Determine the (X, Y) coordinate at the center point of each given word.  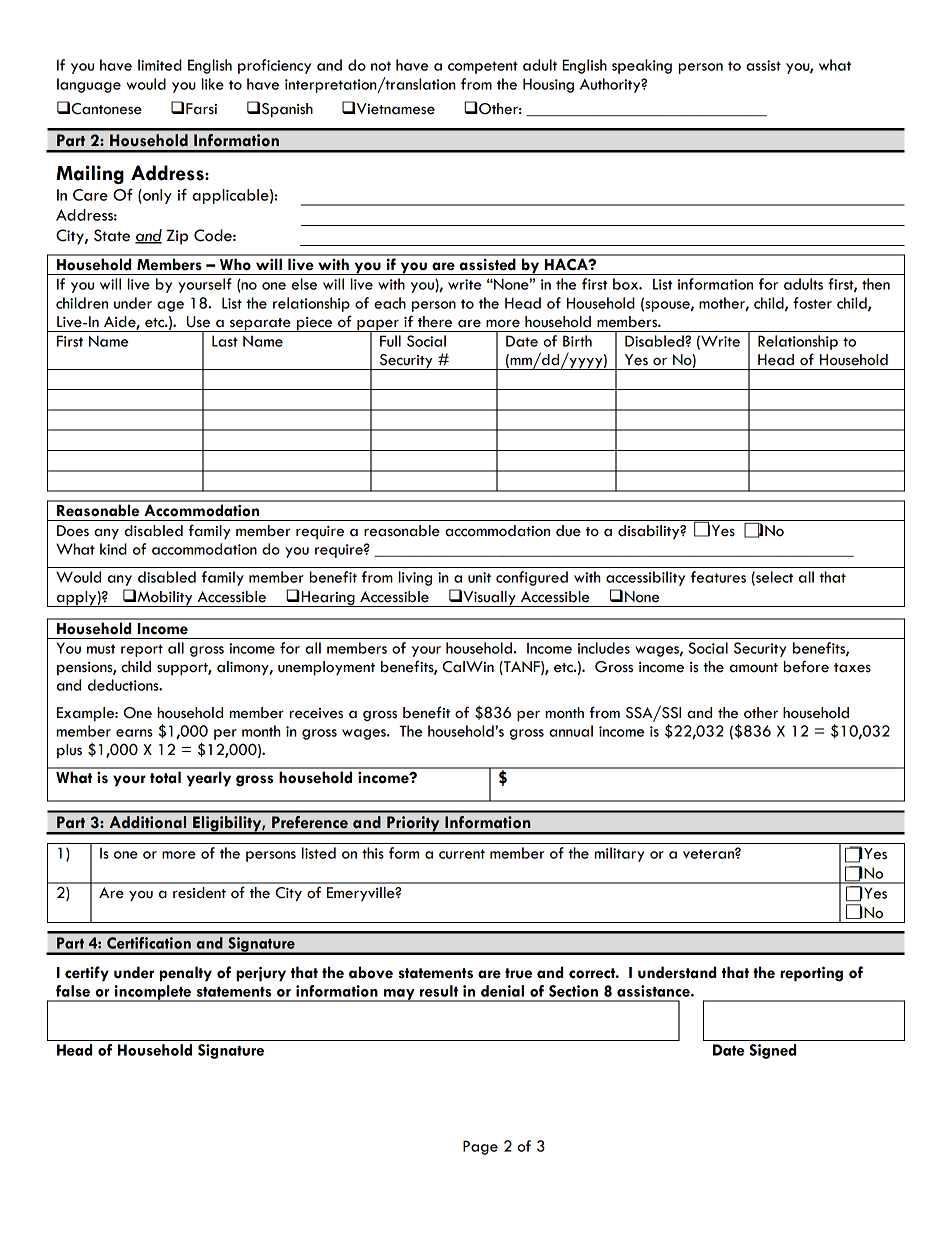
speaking (642, 66)
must (101, 649)
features (718, 577)
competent (483, 67)
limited (160, 65)
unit (479, 577)
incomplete (153, 993)
